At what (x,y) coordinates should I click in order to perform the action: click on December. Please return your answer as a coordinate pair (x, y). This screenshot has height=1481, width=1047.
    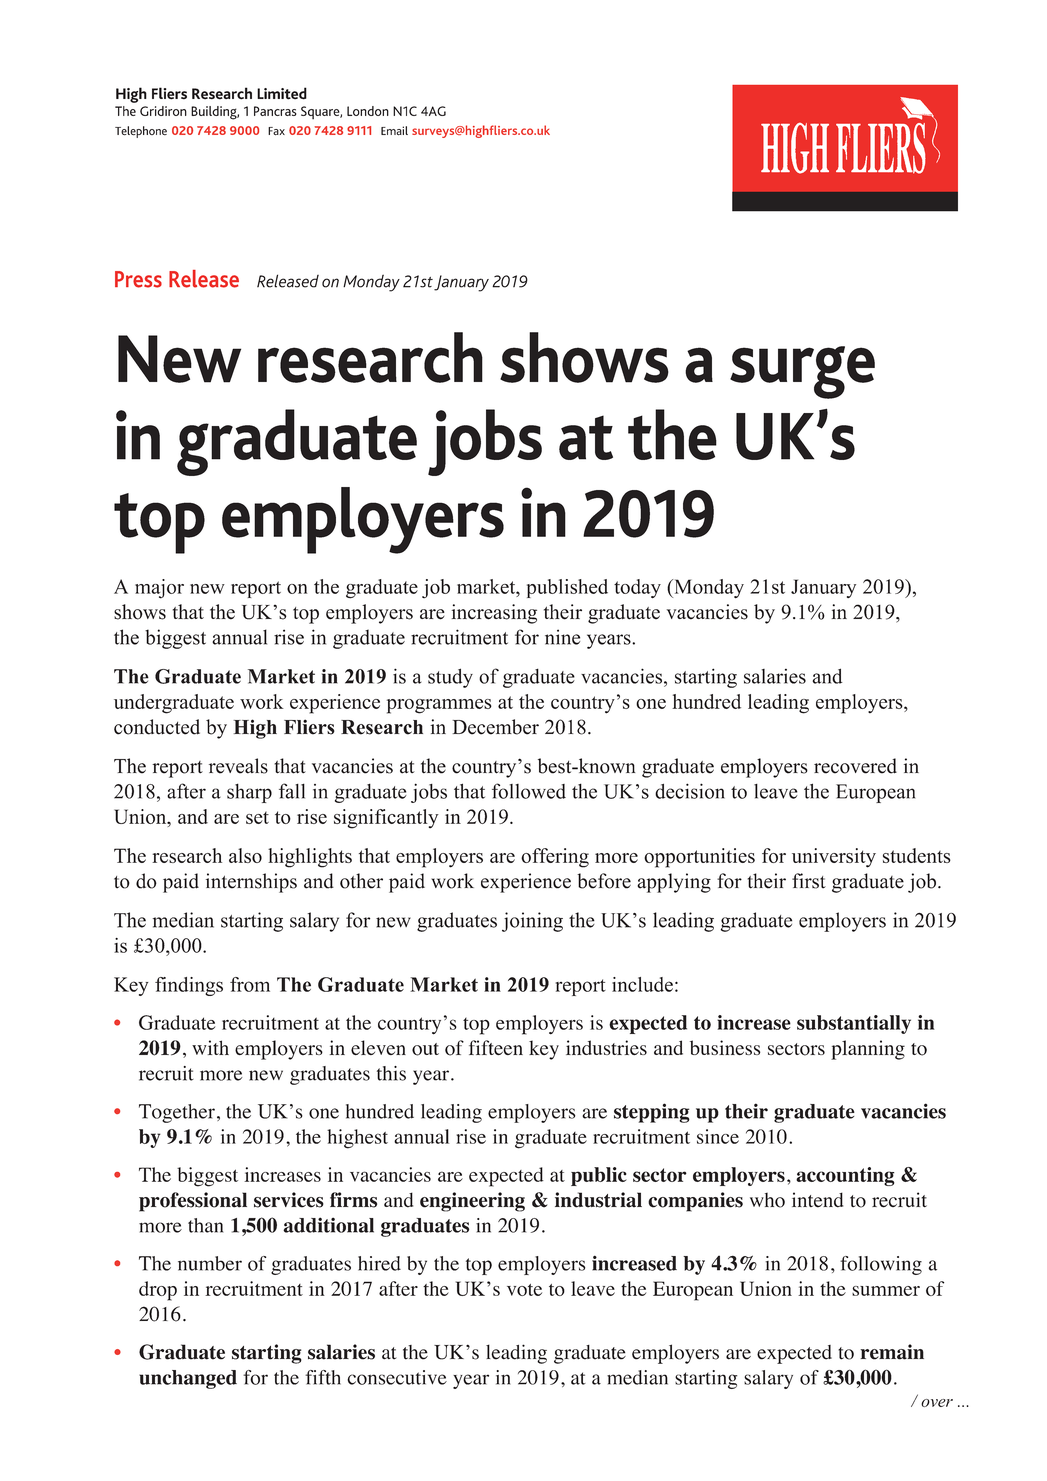
    Looking at the image, I should click on (495, 727).
